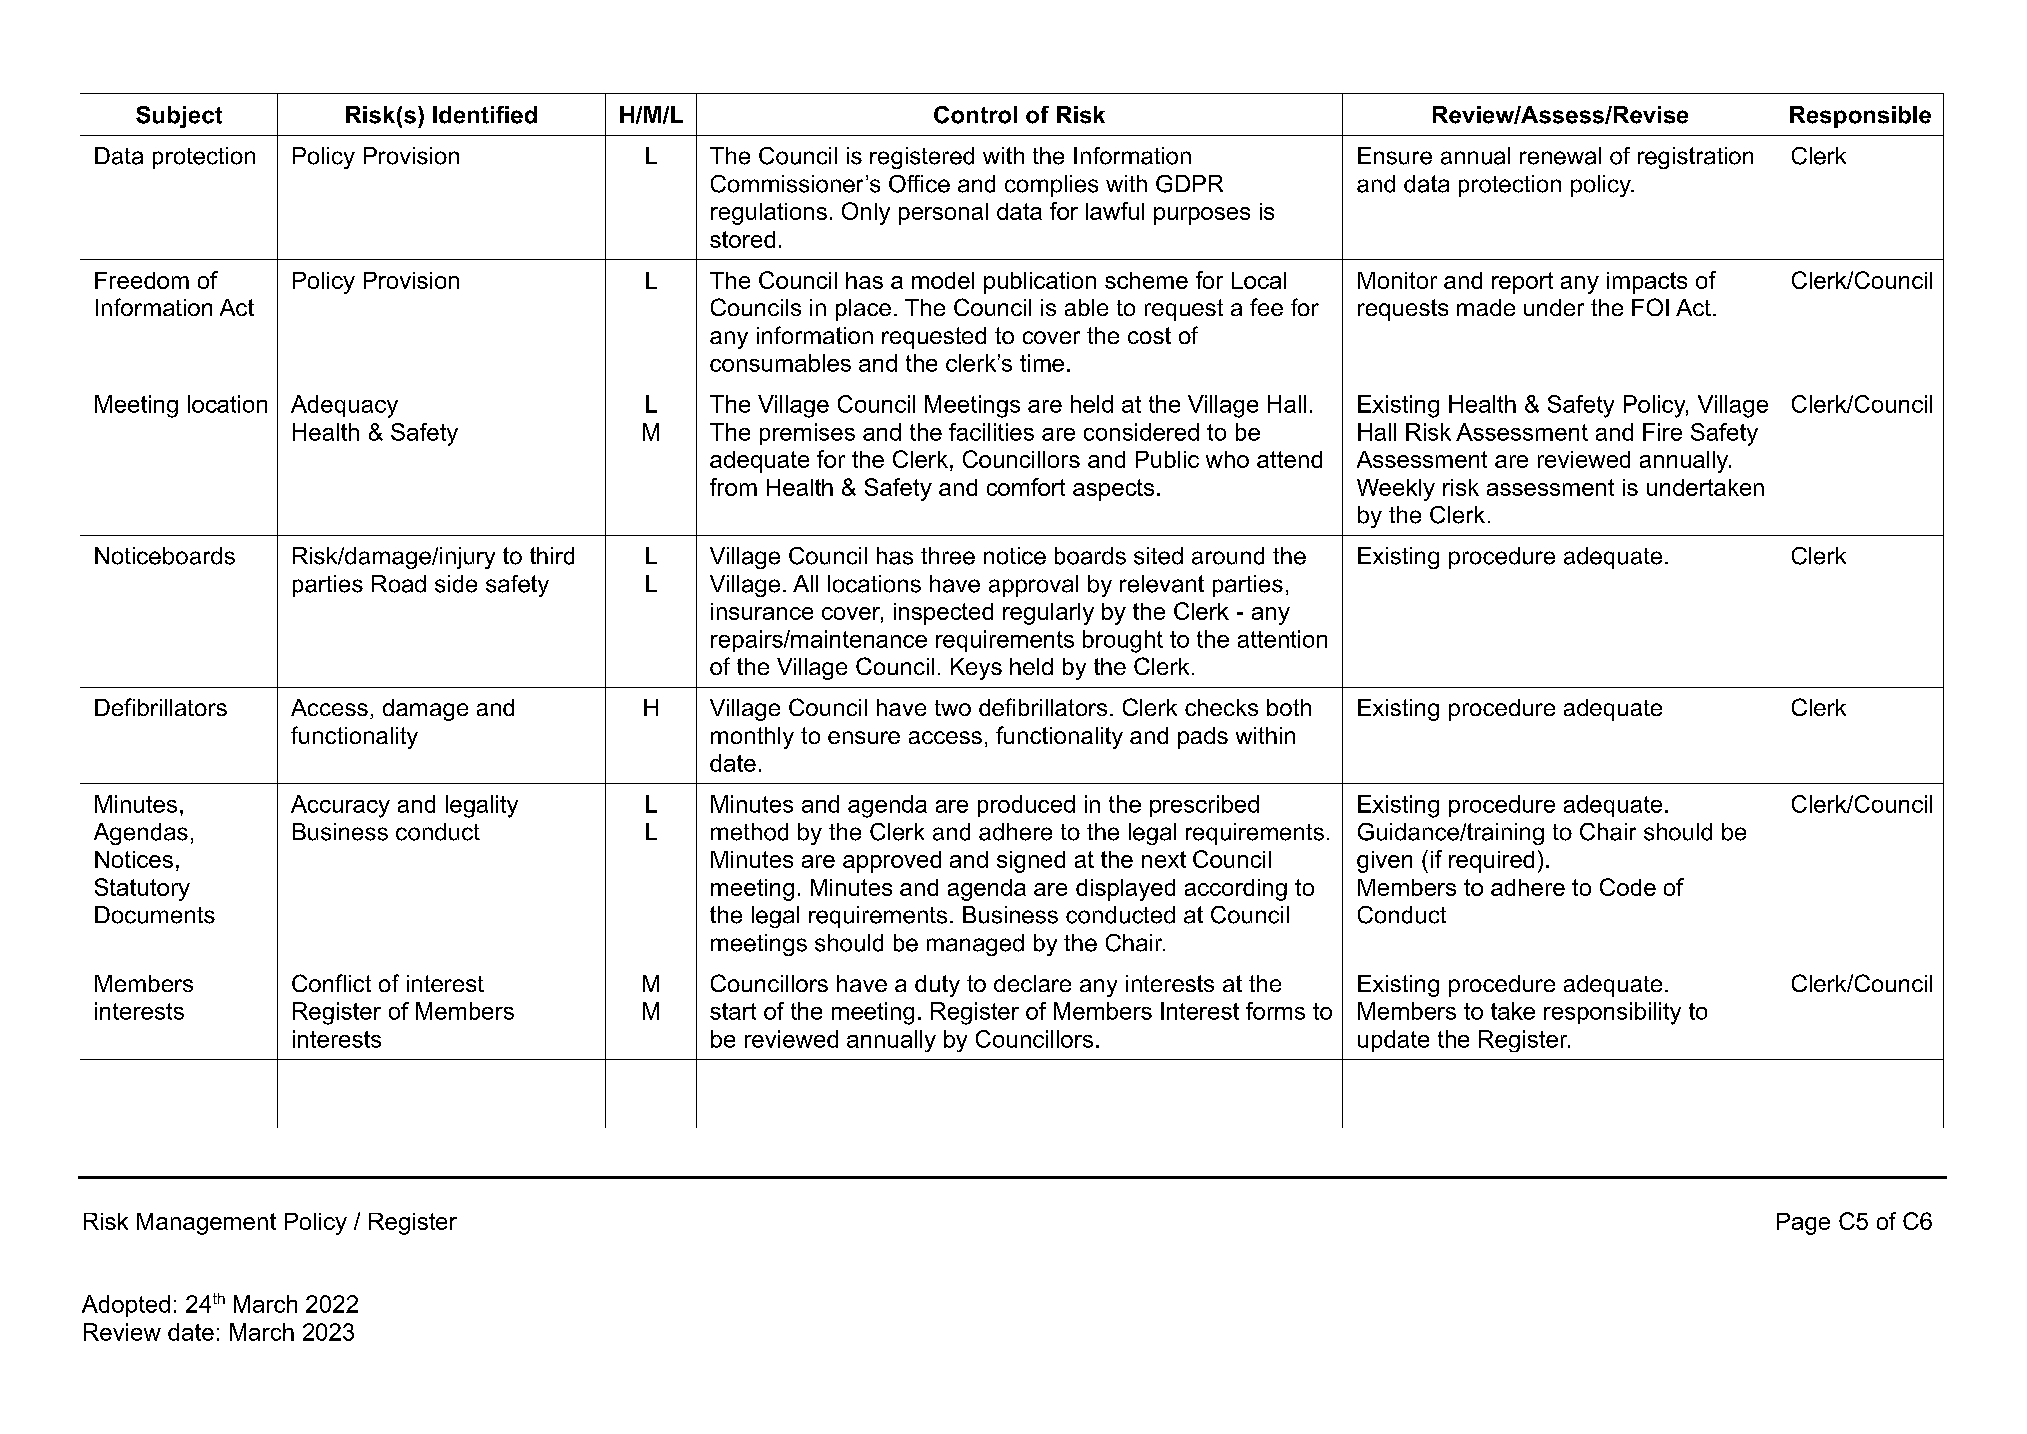 This image has width=2027, height=1434. I want to click on Identified, so click(485, 115).
